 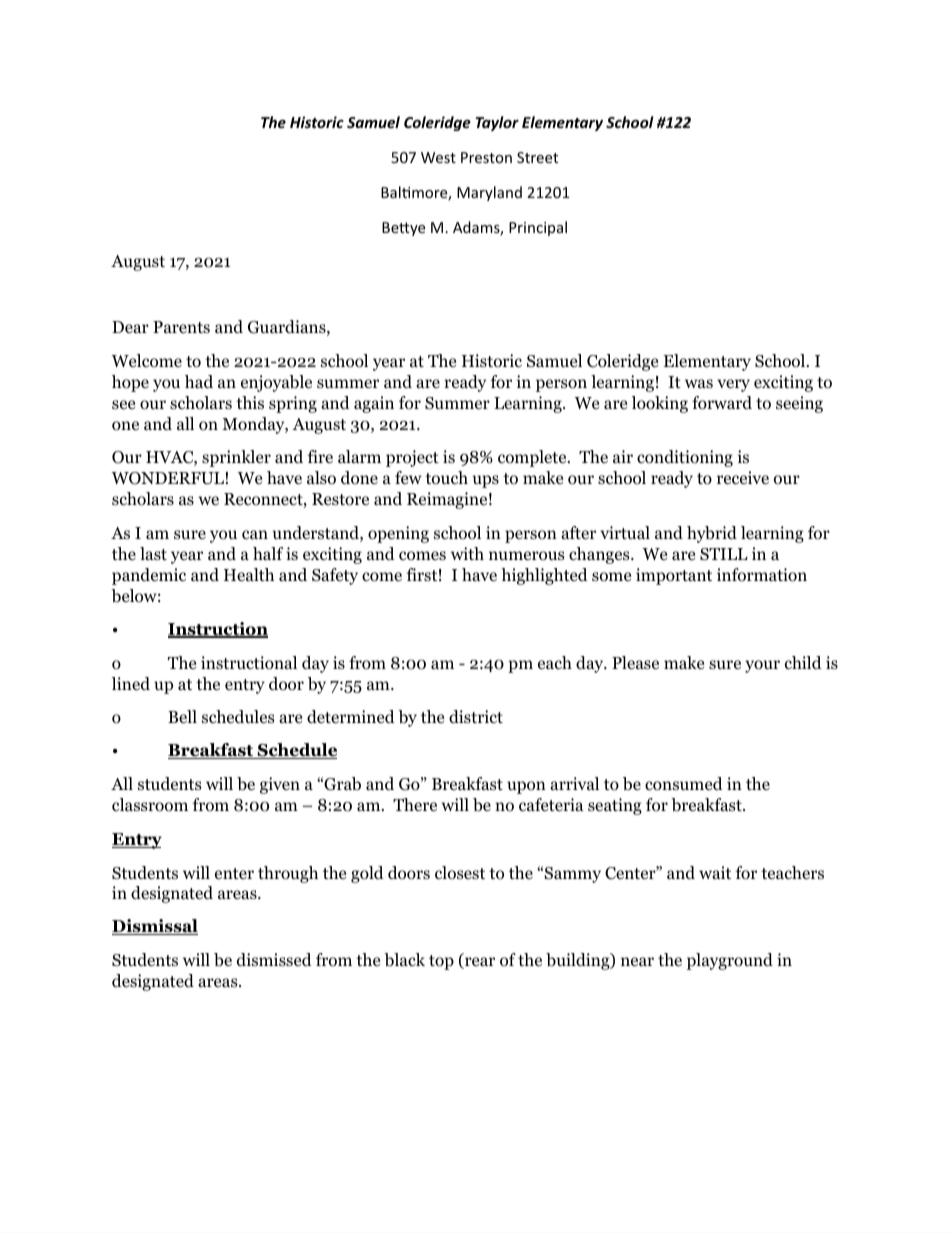 I want to click on Dismissal, so click(x=155, y=927).
